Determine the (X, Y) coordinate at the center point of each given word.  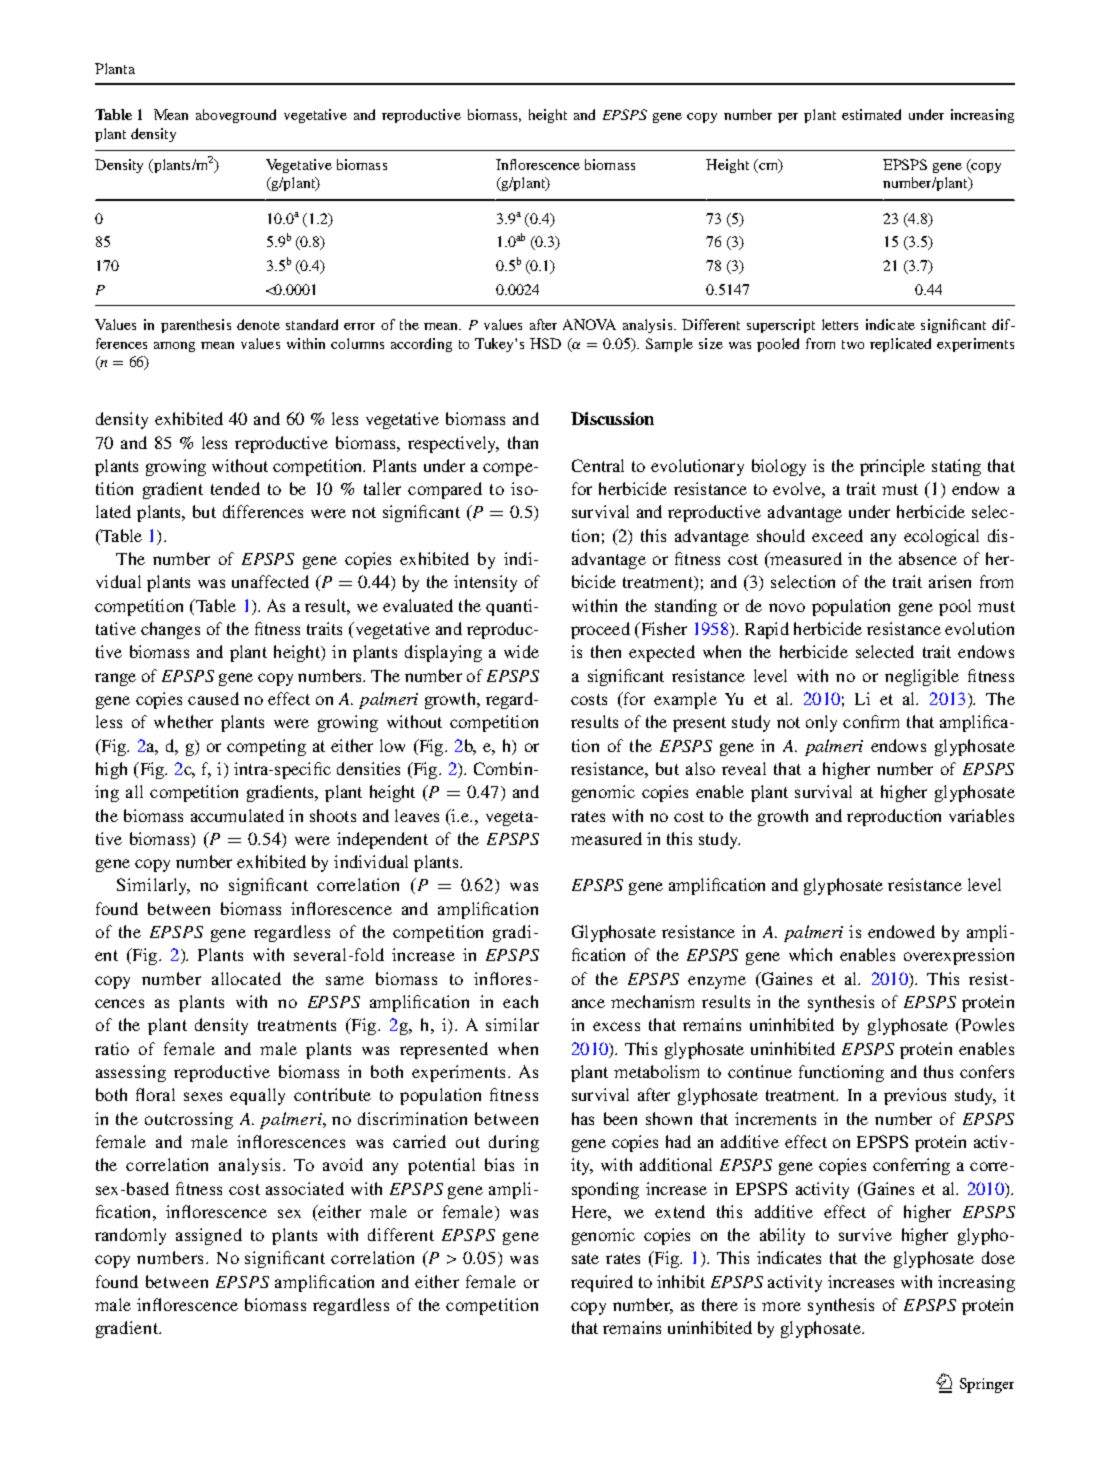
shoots (333, 815)
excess (616, 1026)
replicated (900, 345)
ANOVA (589, 324)
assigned (209, 1236)
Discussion (612, 418)
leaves (417, 815)
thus (938, 1071)
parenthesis (196, 326)
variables (981, 815)
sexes (203, 1096)
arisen (950, 581)
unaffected (270, 581)
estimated (871, 114)
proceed (600, 630)
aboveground (236, 116)
